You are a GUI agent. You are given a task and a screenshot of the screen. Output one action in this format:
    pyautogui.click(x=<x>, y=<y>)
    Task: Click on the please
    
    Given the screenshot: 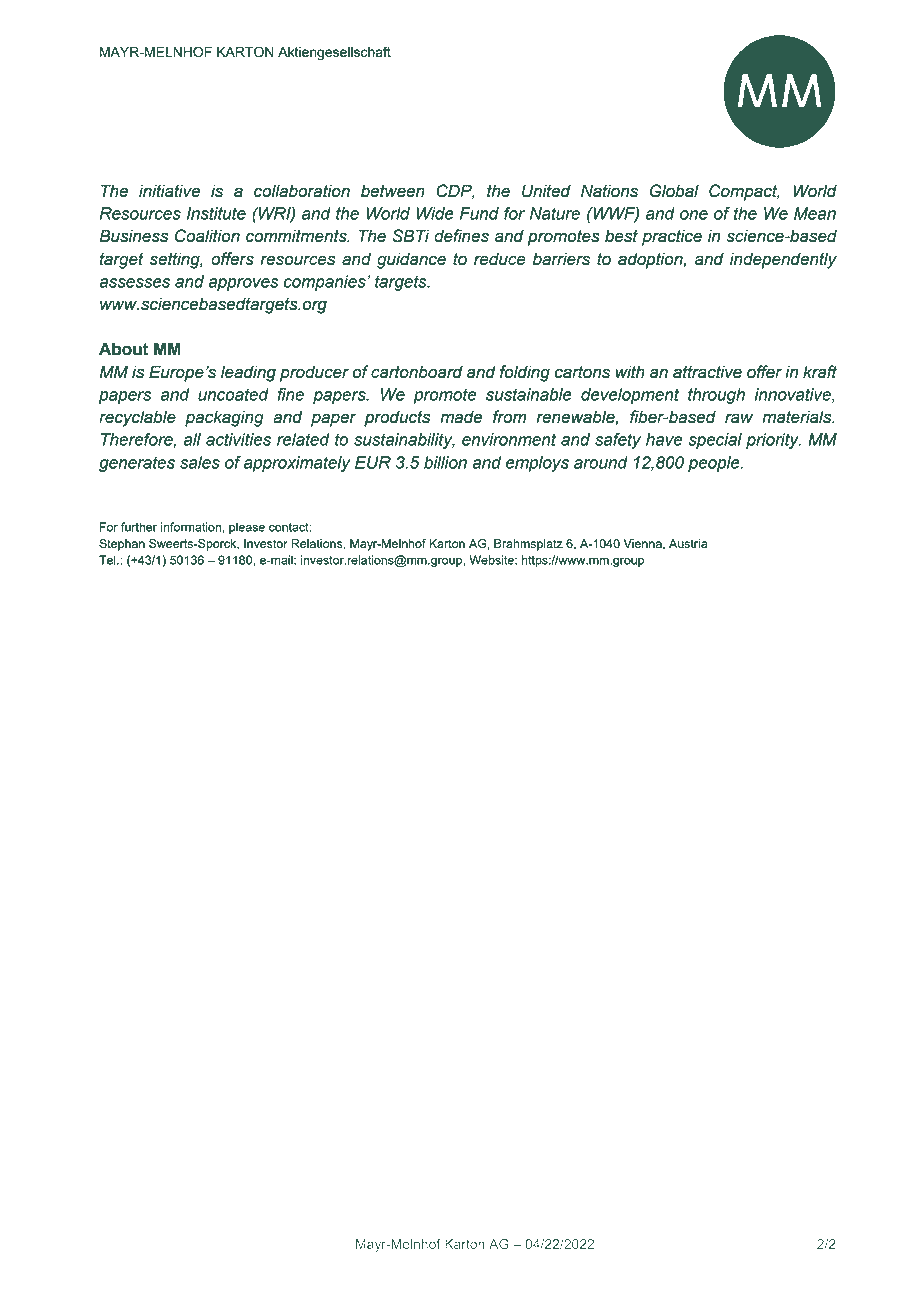 What is the action you would take?
    pyautogui.click(x=247, y=528)
